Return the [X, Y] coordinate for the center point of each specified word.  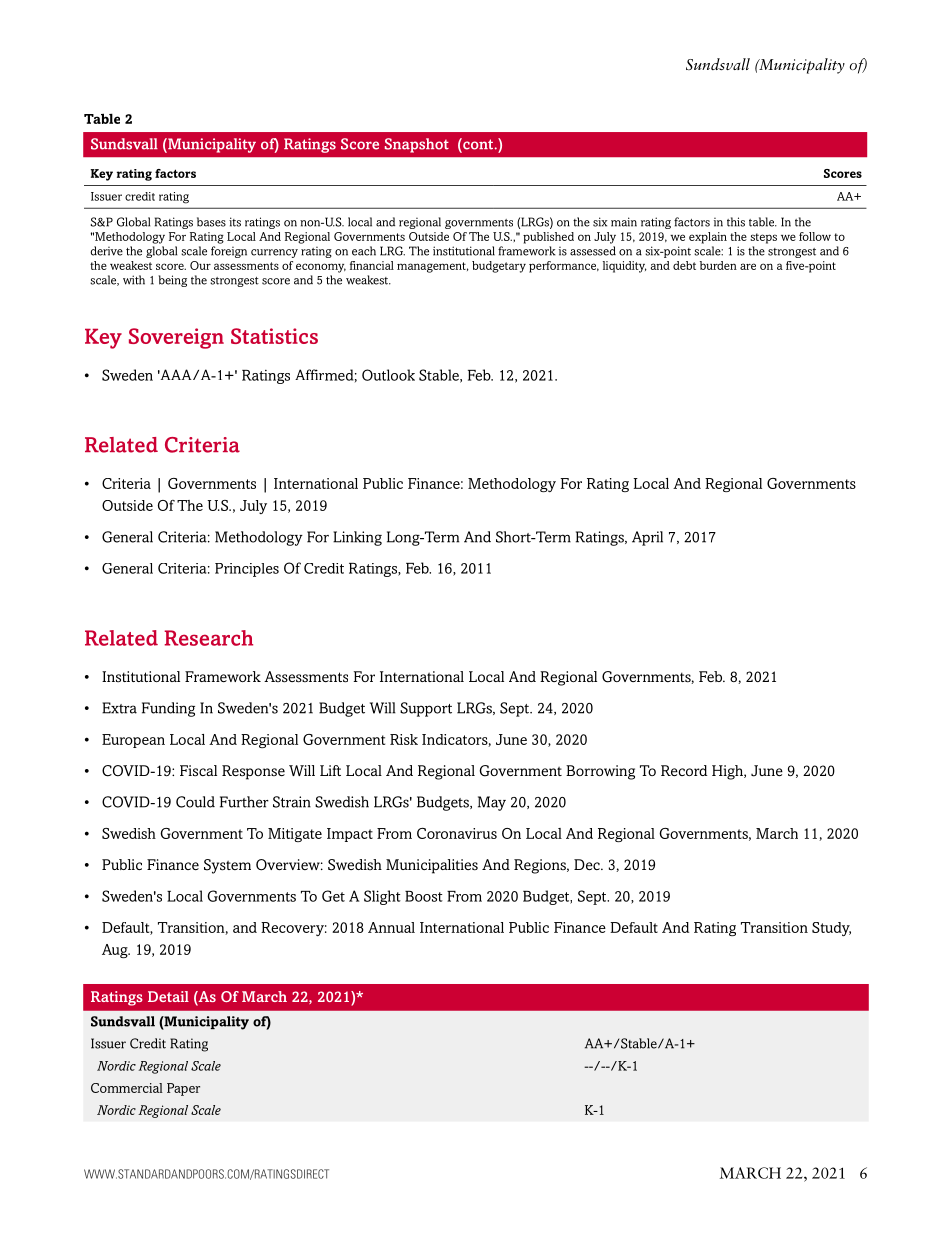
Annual [391, 927]
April [647, 538]
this [736, 222]
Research [208, 638]
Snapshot [417, 145]
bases [211, 222]
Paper [183, 1089]
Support [426, 709]
